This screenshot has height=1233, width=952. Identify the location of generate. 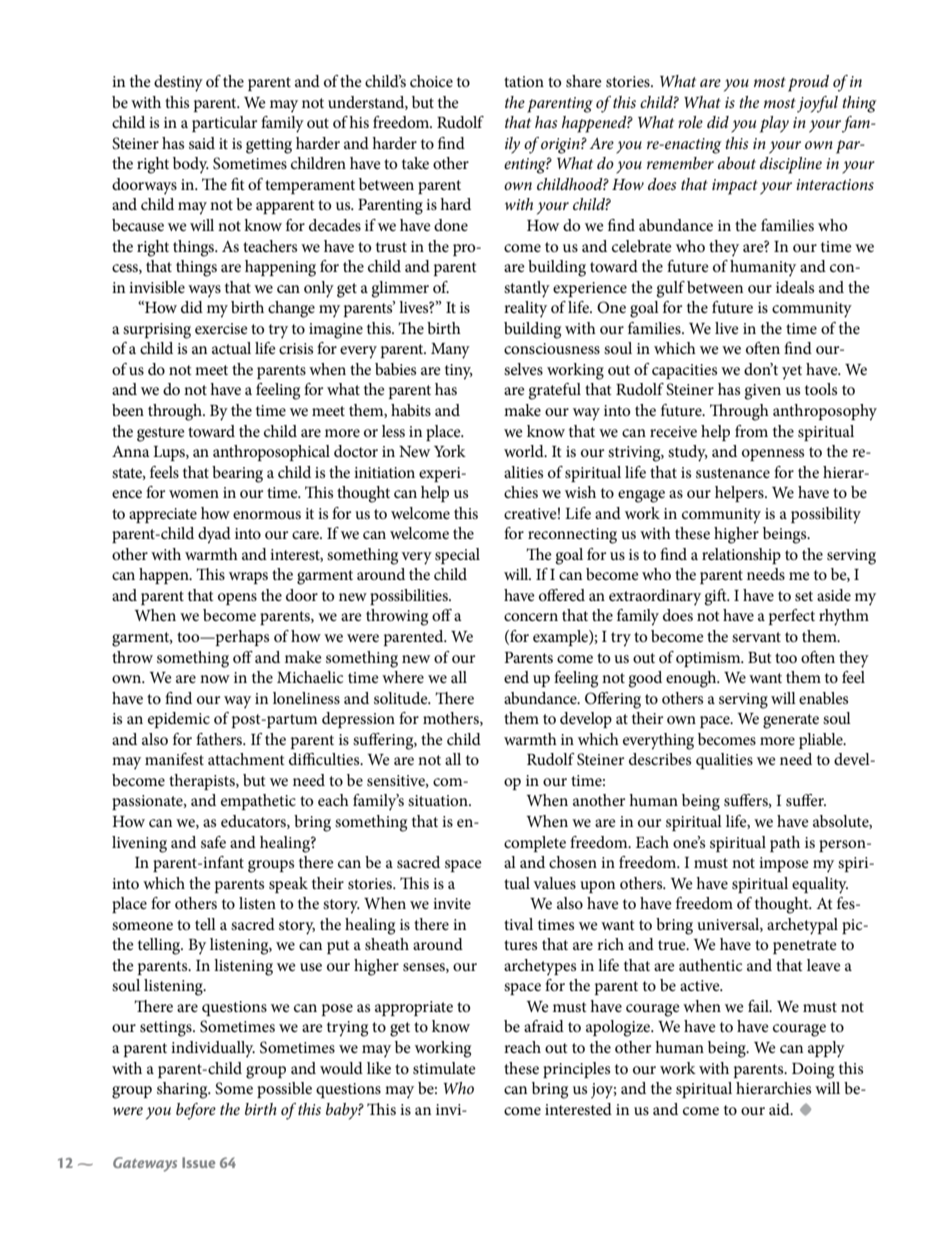
(791, 721).
